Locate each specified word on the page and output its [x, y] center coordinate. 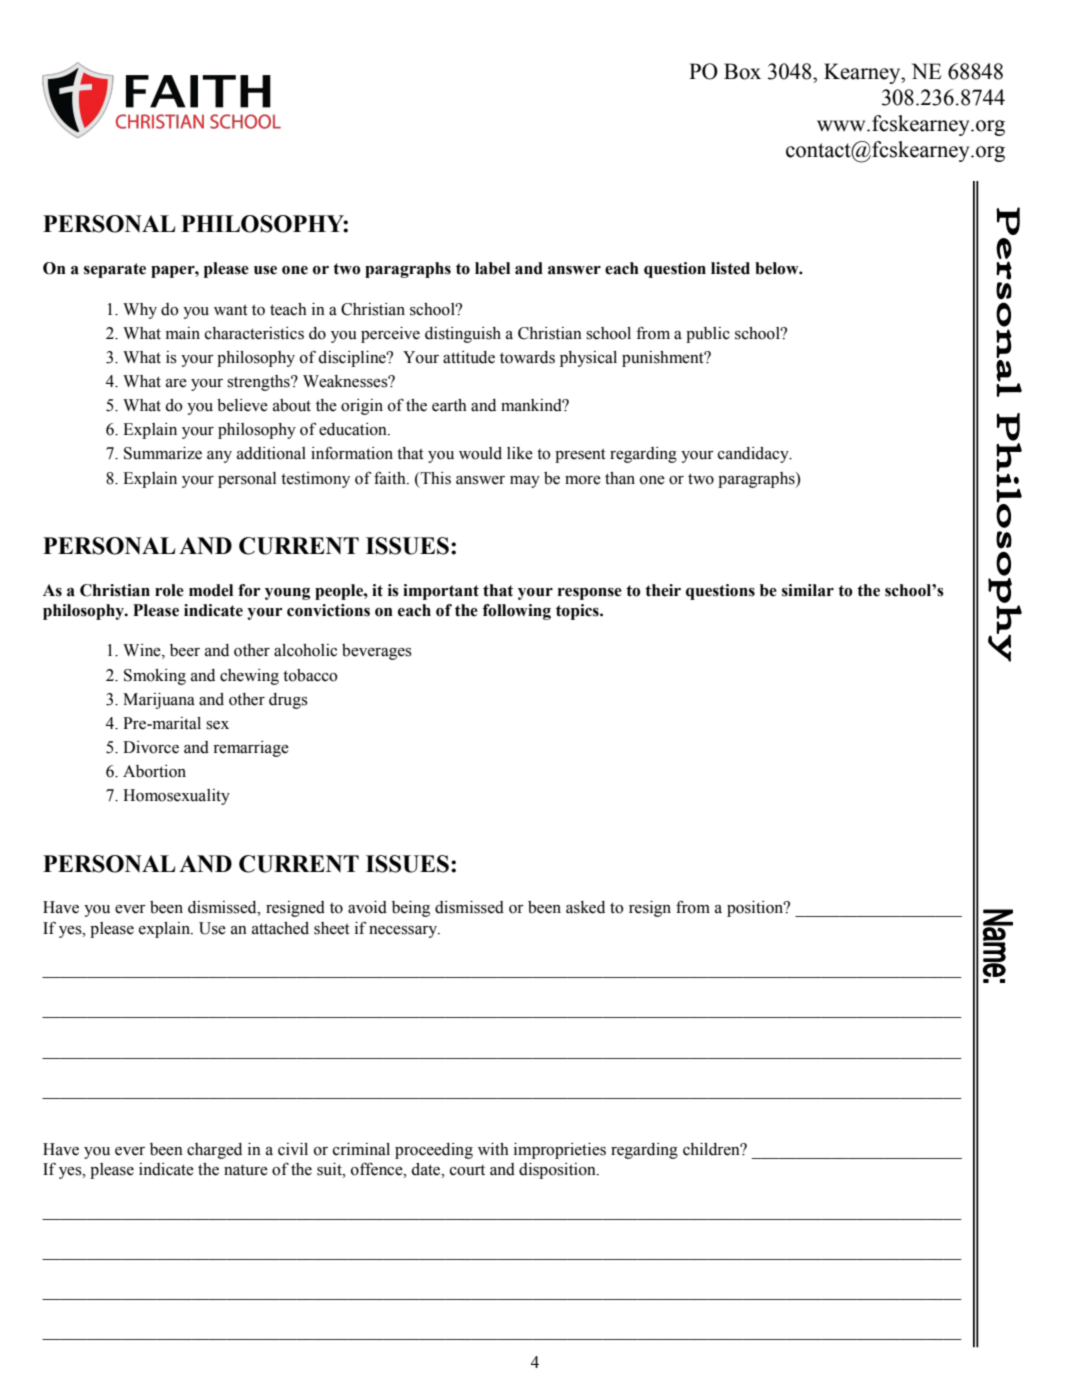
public [708, 335]
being [411, 909]
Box [742, 71]
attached [280, 928]
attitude [469, 357]
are [176, 383]
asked [585, 907]
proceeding [434, 1151]
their [663, 590]
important [441, 592]
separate [115, 270]
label [492, 268]
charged [214, 1151]
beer [185, 650]
